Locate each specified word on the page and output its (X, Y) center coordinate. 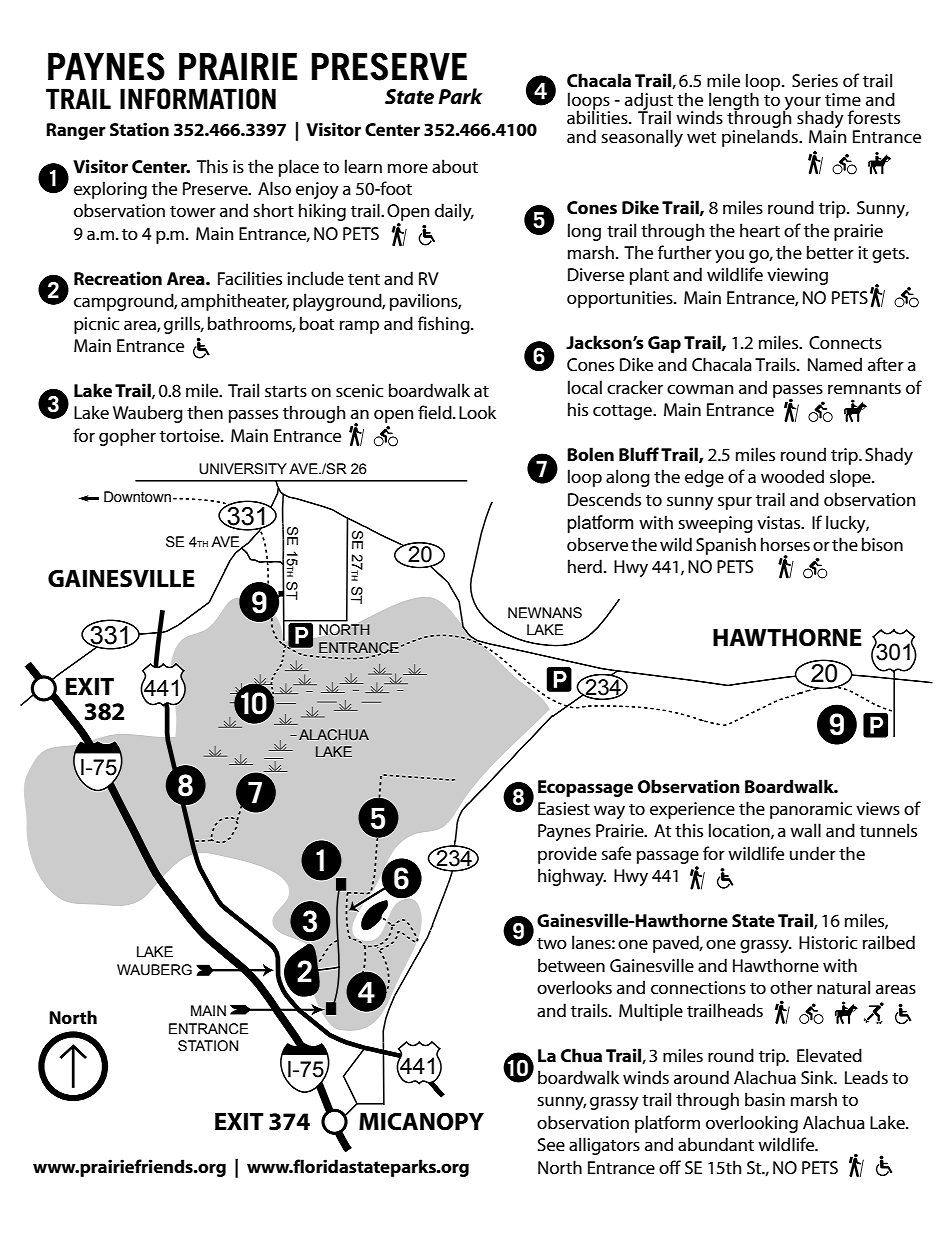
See (551, 1144)
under (813, 853)
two (552, 943)
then (205, 412)
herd (585, 566)
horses (785, 544)
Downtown (137, 497)
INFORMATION (198, 99)
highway (572, 877)
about (455, 166)
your (802, 104)
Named (835, 364)
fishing (445, 325)
